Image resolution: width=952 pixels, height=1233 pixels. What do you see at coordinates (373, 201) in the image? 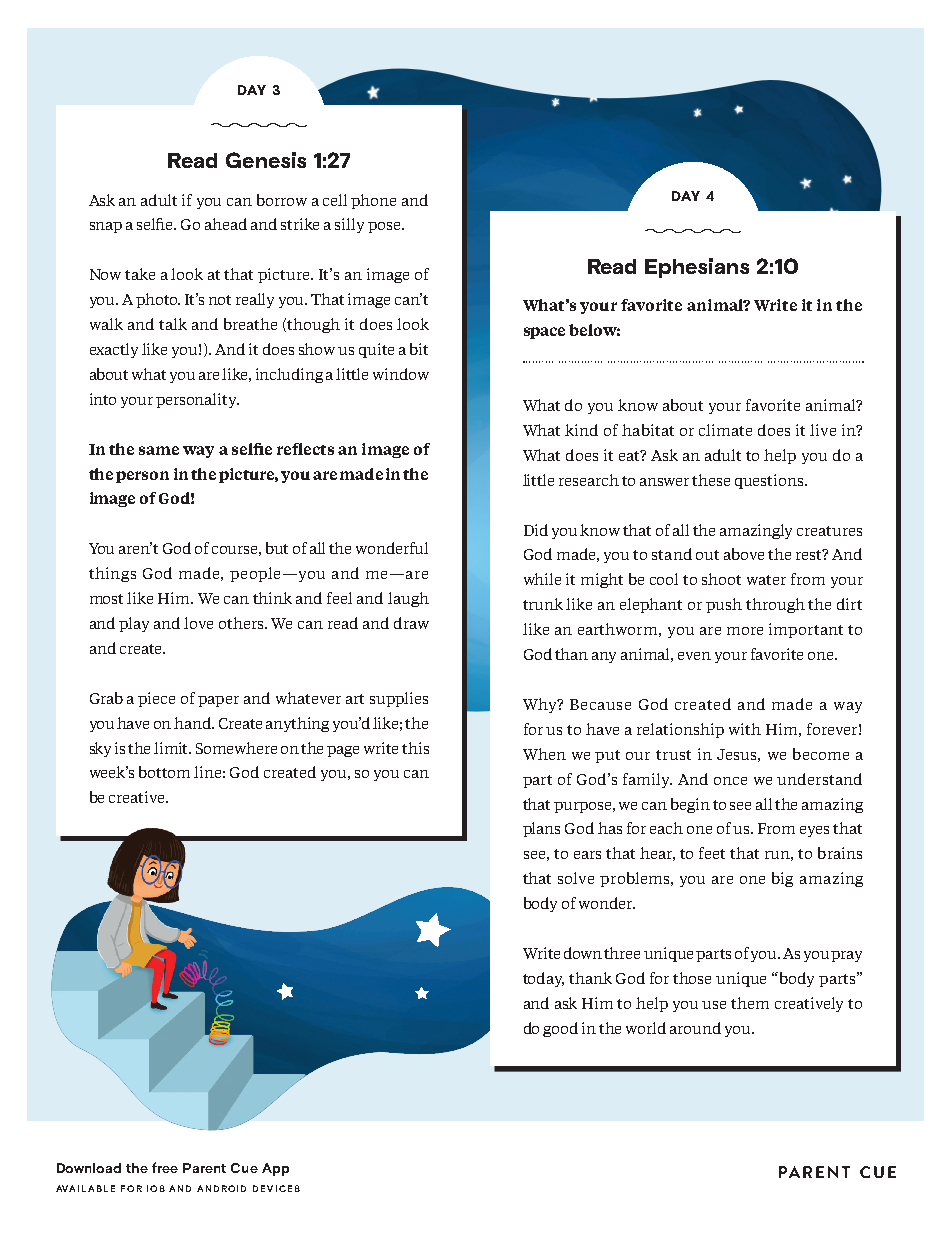
I see `phone` at bounding box center [373, 201].
